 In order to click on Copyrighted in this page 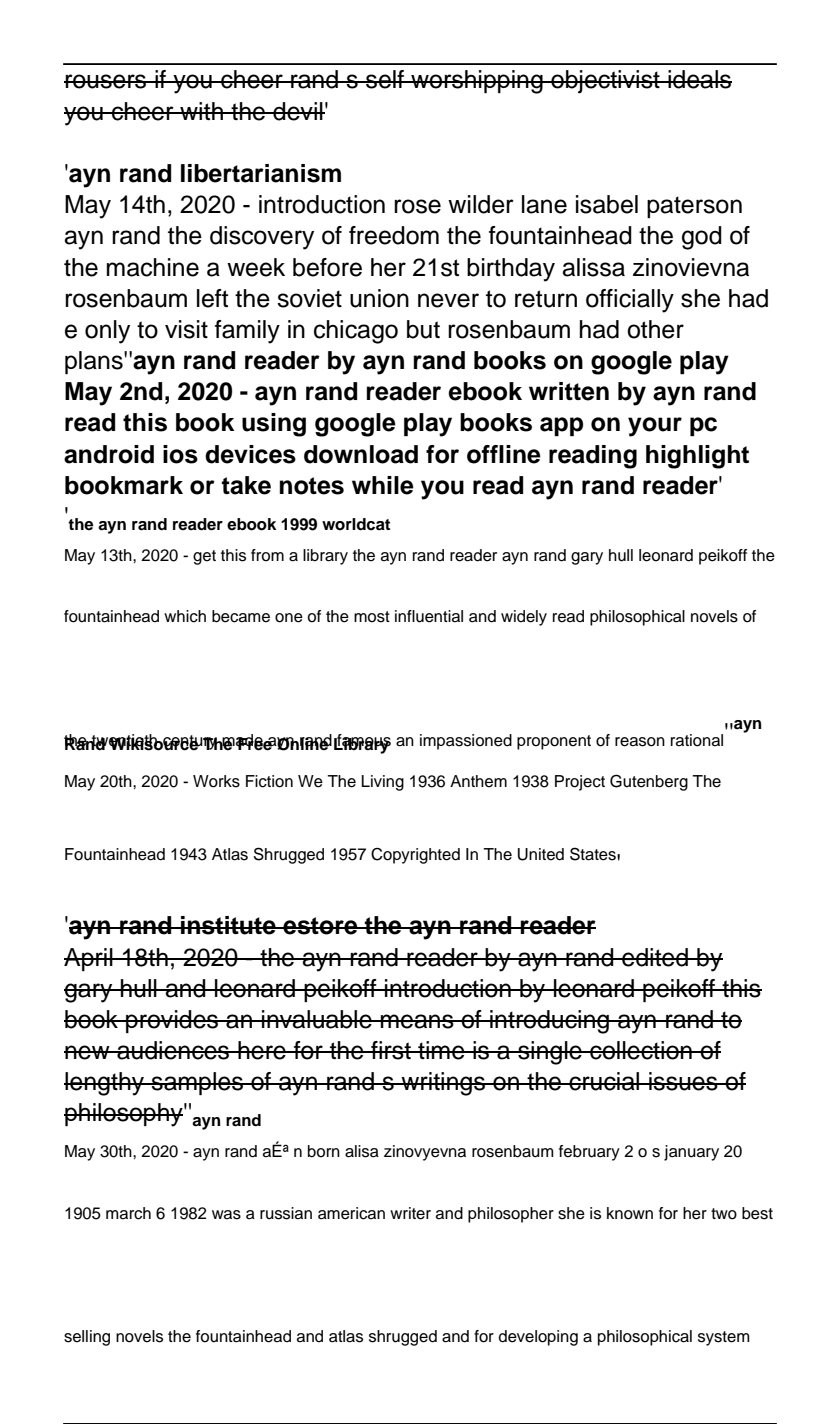, I will do `click(415, 855)`.
